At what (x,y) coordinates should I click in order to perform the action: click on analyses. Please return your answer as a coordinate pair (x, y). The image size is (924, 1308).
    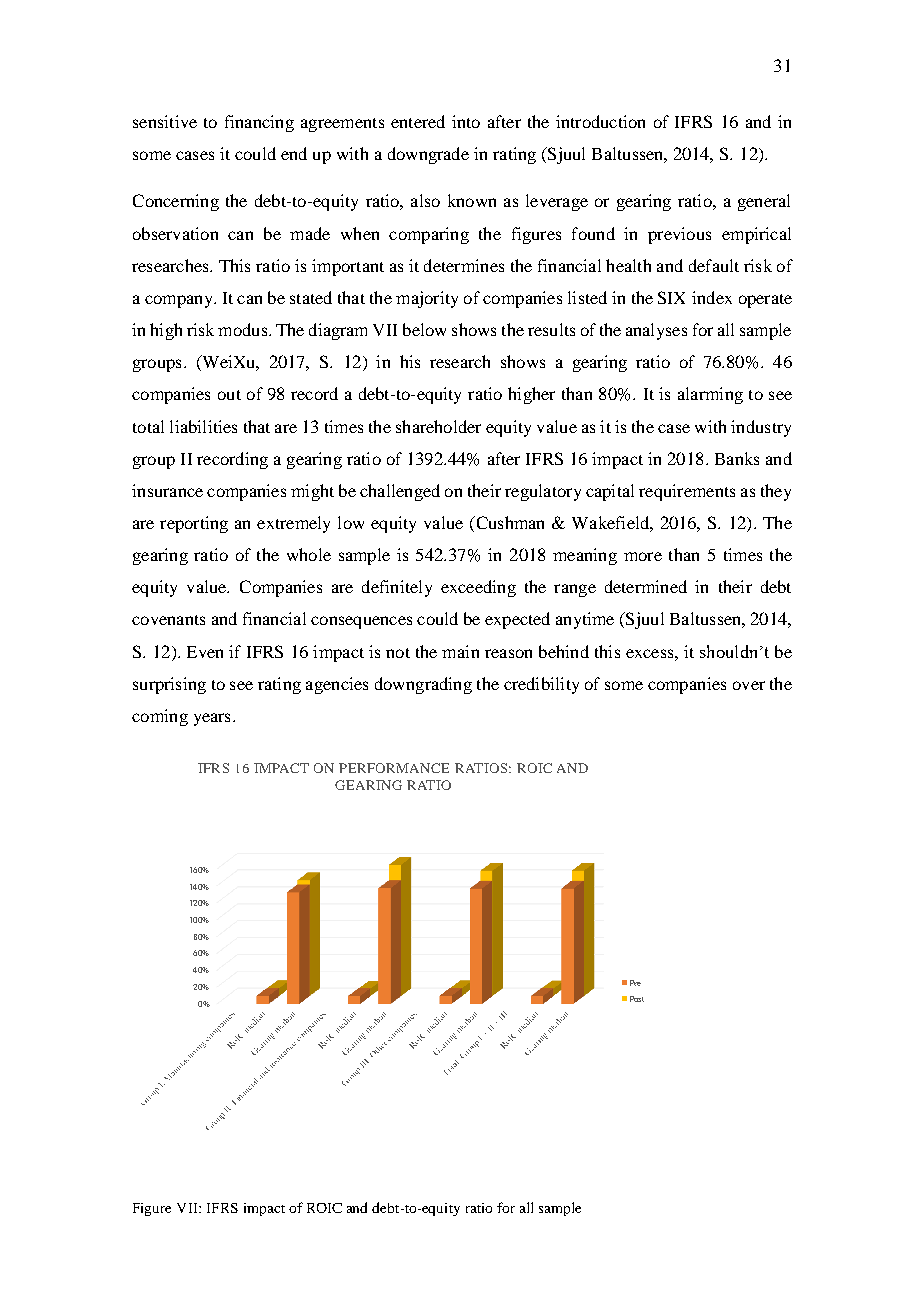
    Looking at the image, I should click on (656, 331).
